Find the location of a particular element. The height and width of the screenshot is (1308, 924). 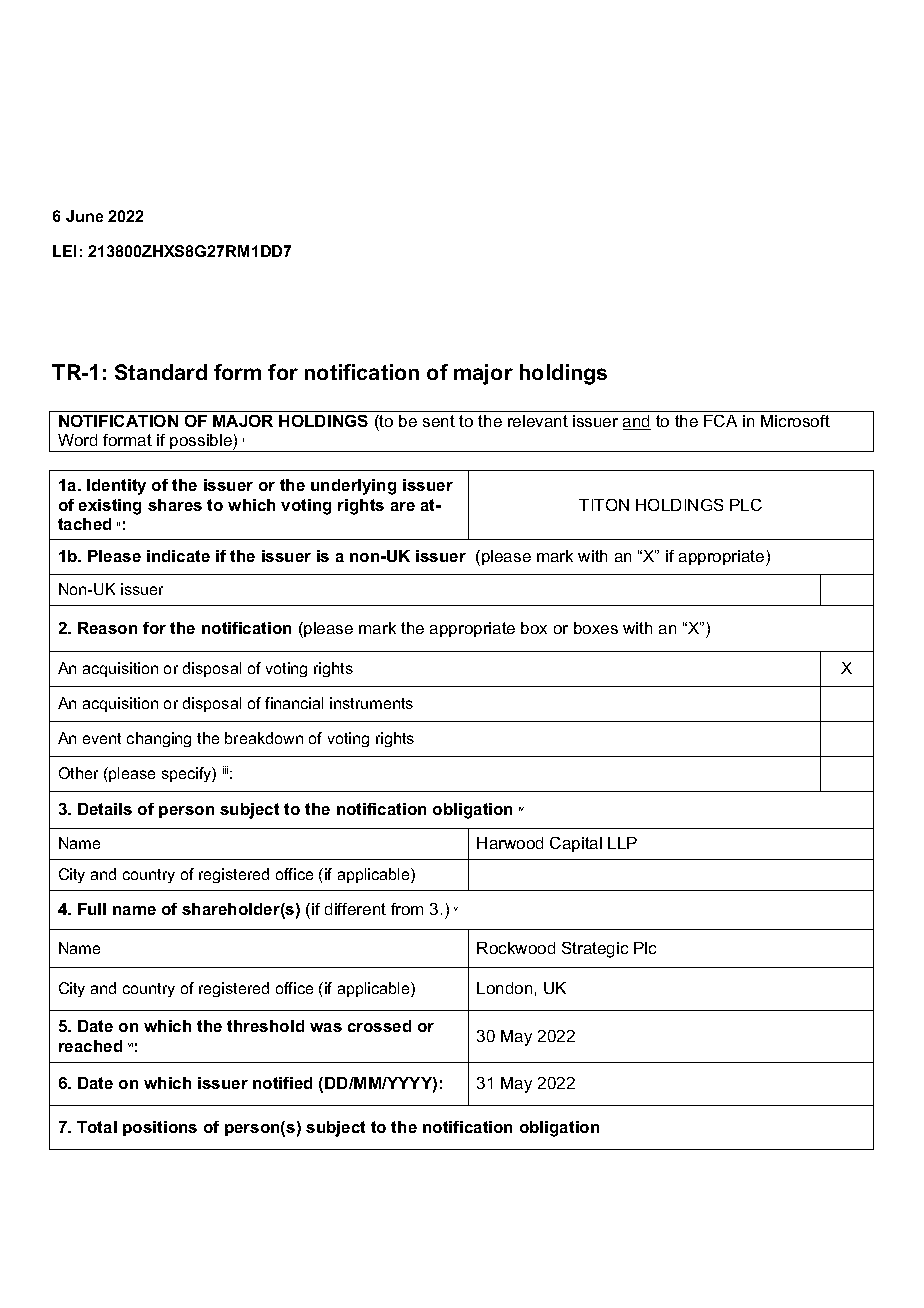

Strategic is located at coordinates (595, 950).
